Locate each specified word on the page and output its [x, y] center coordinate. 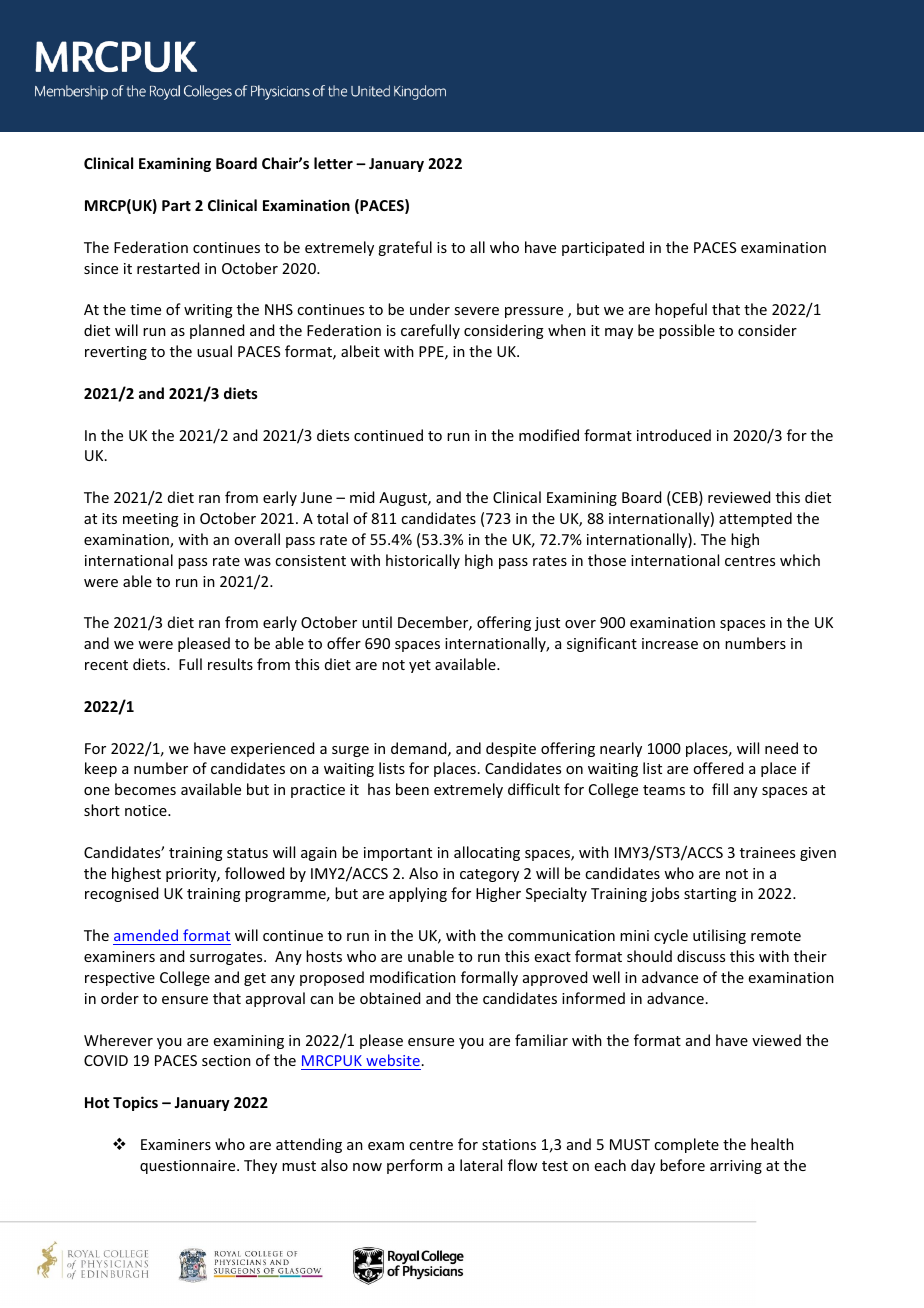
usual [214, 351]
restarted [168, 268]
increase [670, 643]
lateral [481, 1165]
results [230, 664]
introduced [674, 435]
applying [418, 894]
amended [146, 935]
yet [420, 666]
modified [549, 435]
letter [333, 163]
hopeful [681, 310]
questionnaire [189, 1167]
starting [710, 895]
